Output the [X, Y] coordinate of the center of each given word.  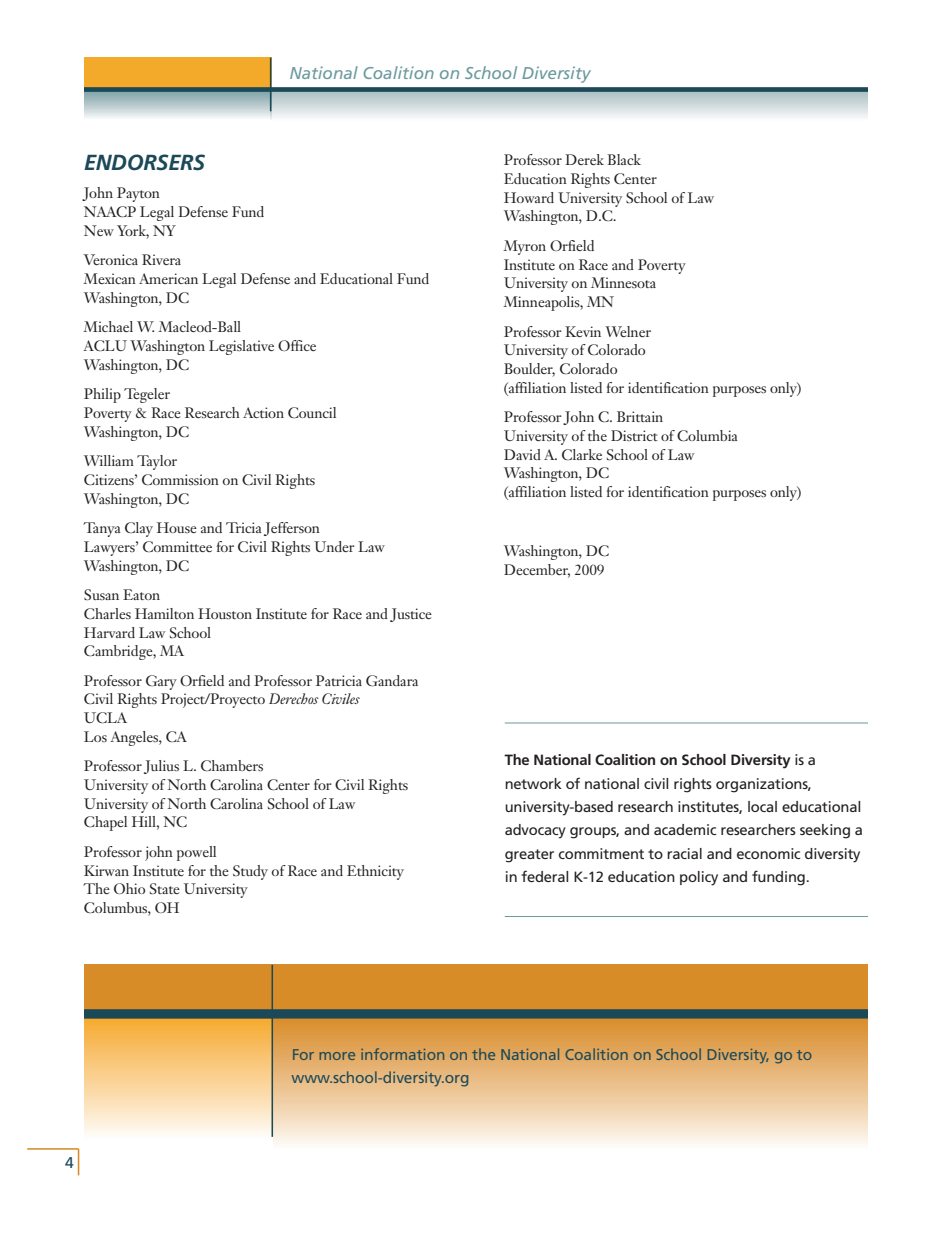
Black [624, 159]
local [762, 806]
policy [699, 878]
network [533, 783]
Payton [138, 194]
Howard [529, 197]
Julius [161, 767]
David [522, 454]
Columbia [707, 435]
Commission [180, 479]
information [402, 1054]
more [337, 1056]
